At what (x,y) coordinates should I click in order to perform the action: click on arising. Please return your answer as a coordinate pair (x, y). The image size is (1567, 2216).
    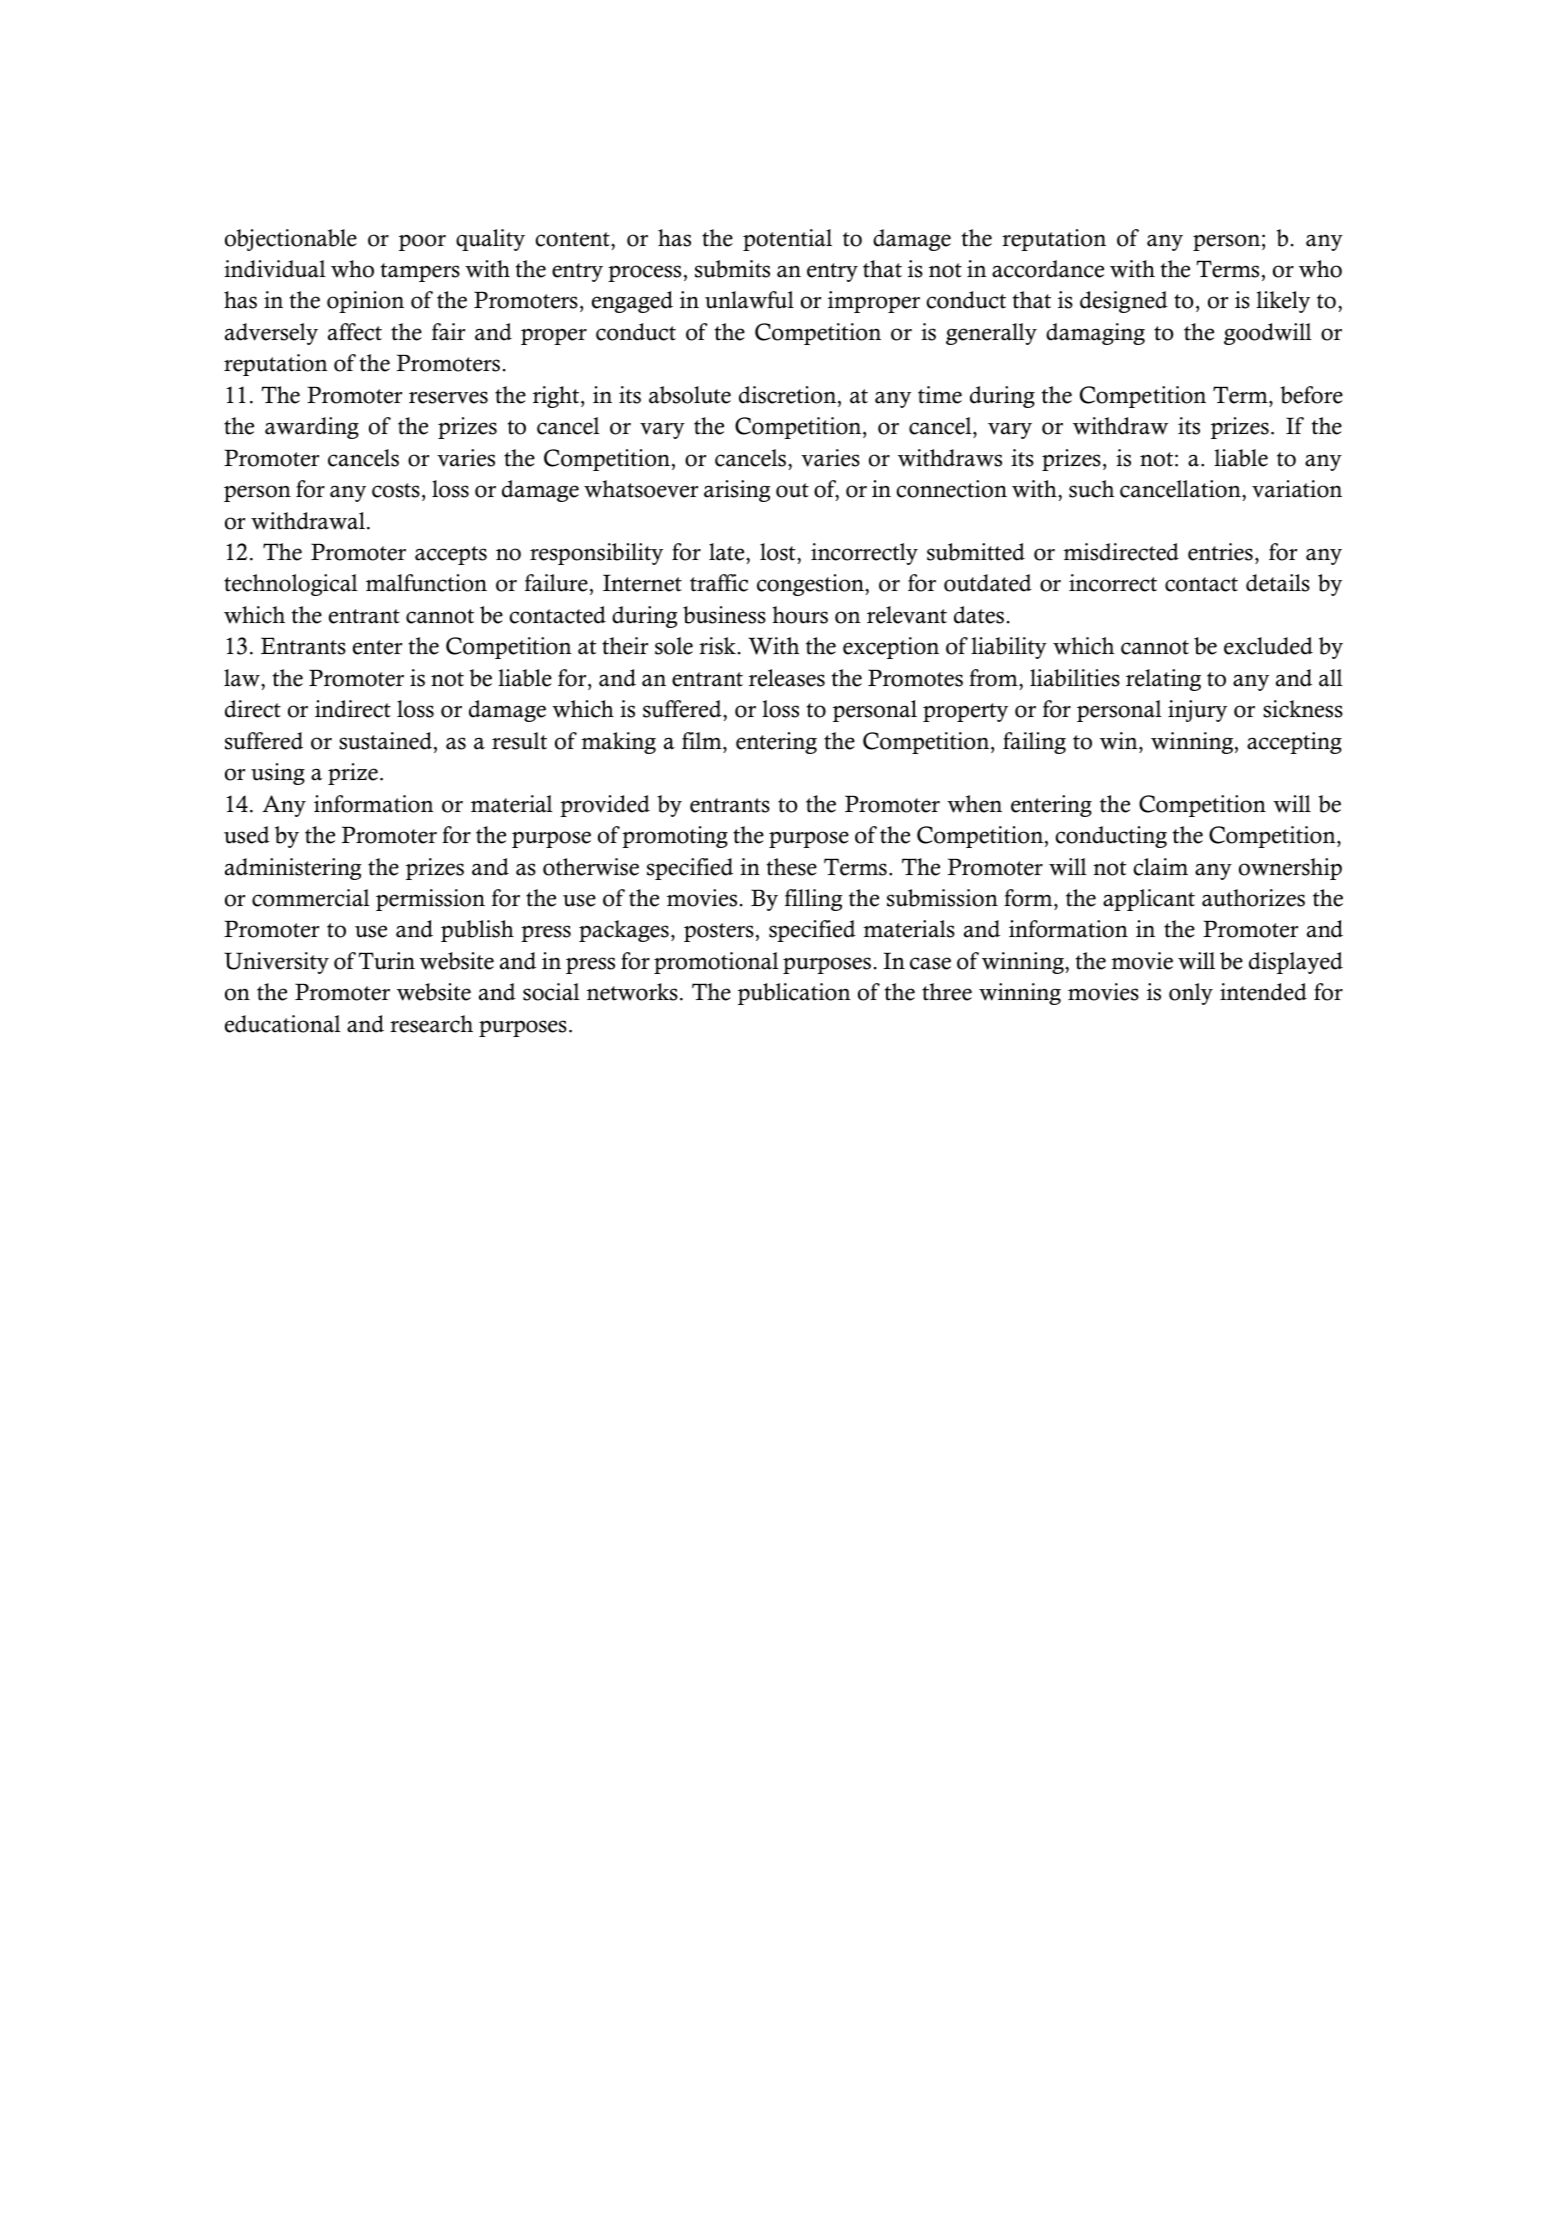
    Looking at the image, I should click on (737, 491).
